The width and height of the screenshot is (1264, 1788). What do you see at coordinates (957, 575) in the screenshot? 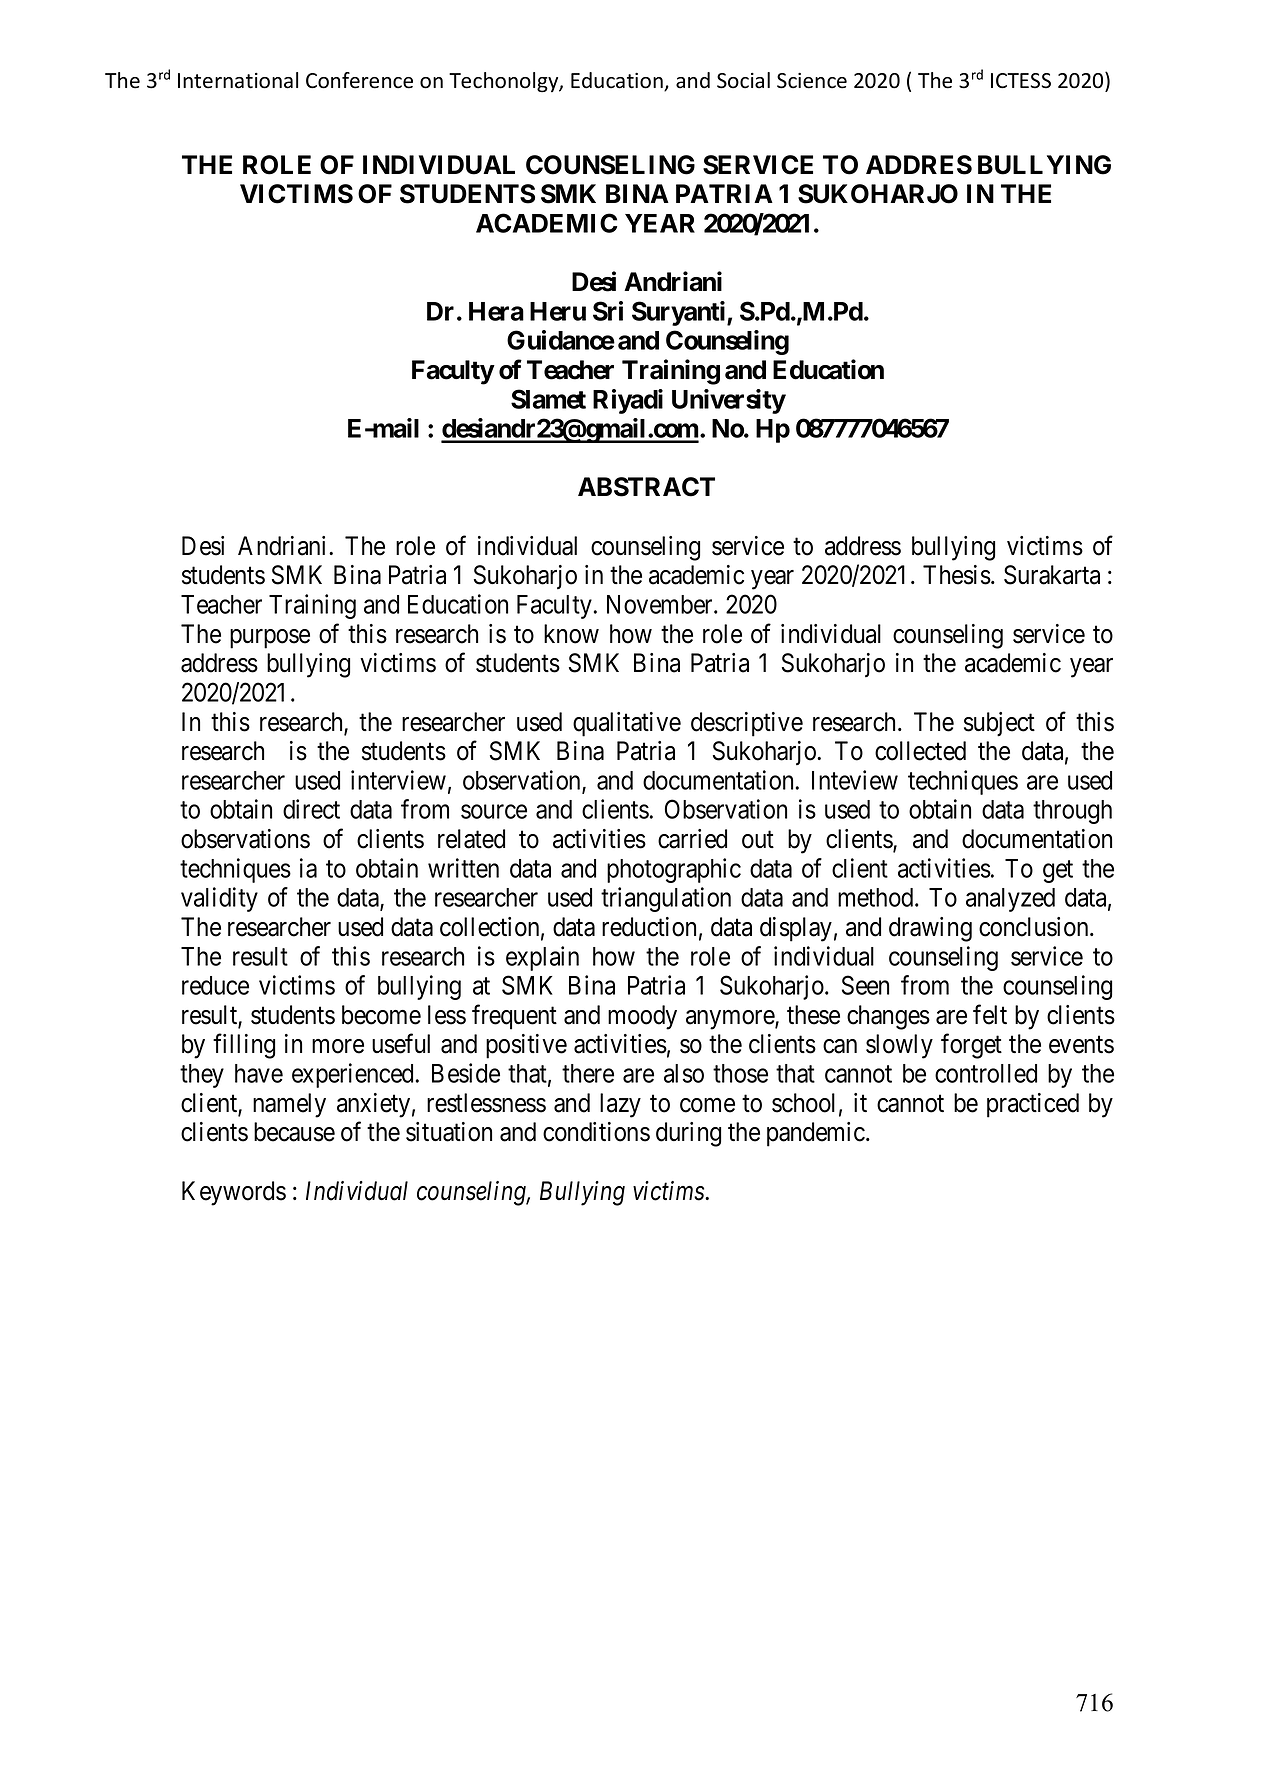
I see `Thesis` at bounding box center [957, 575].
